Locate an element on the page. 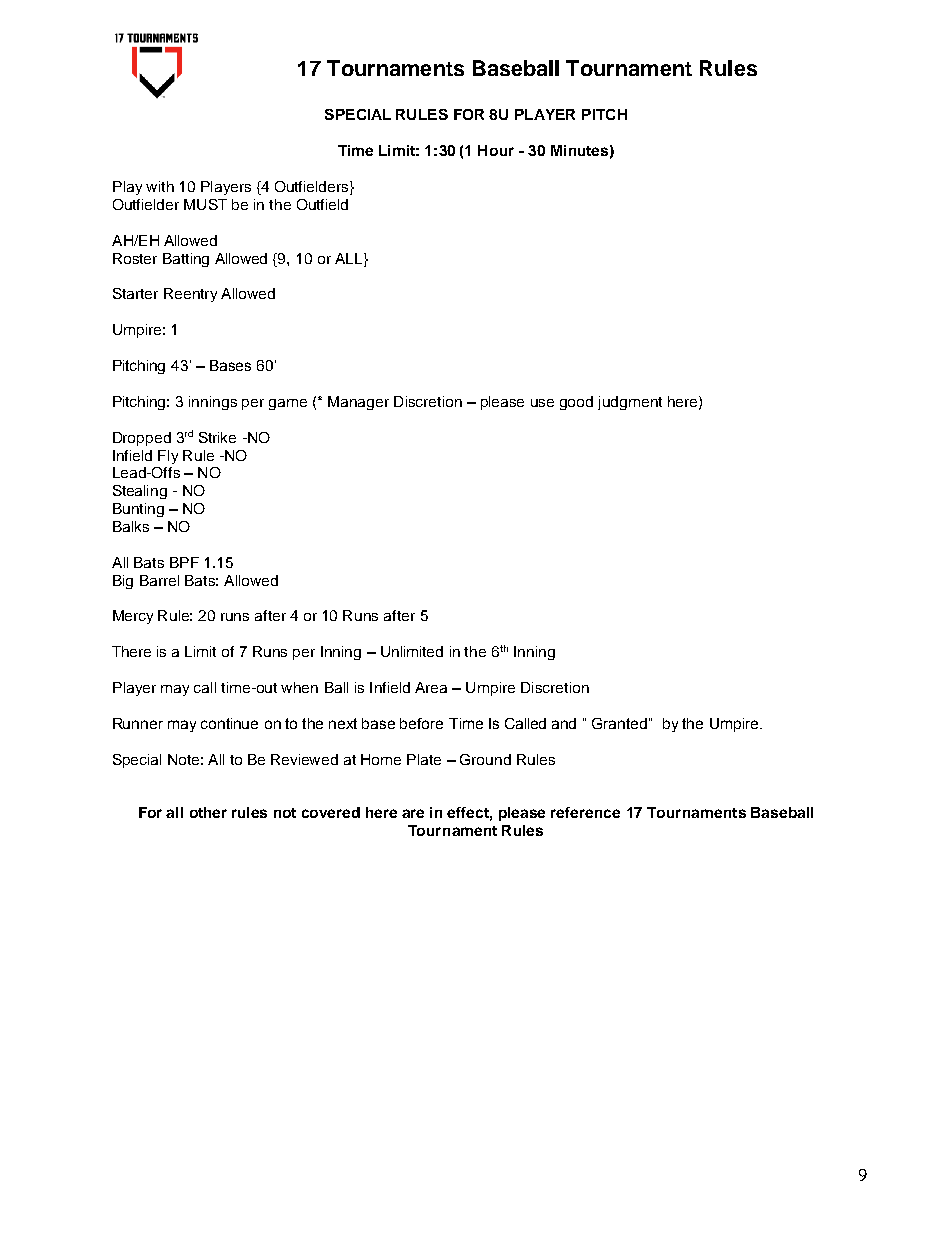  Reentry is located at coordinates (190, 295).
